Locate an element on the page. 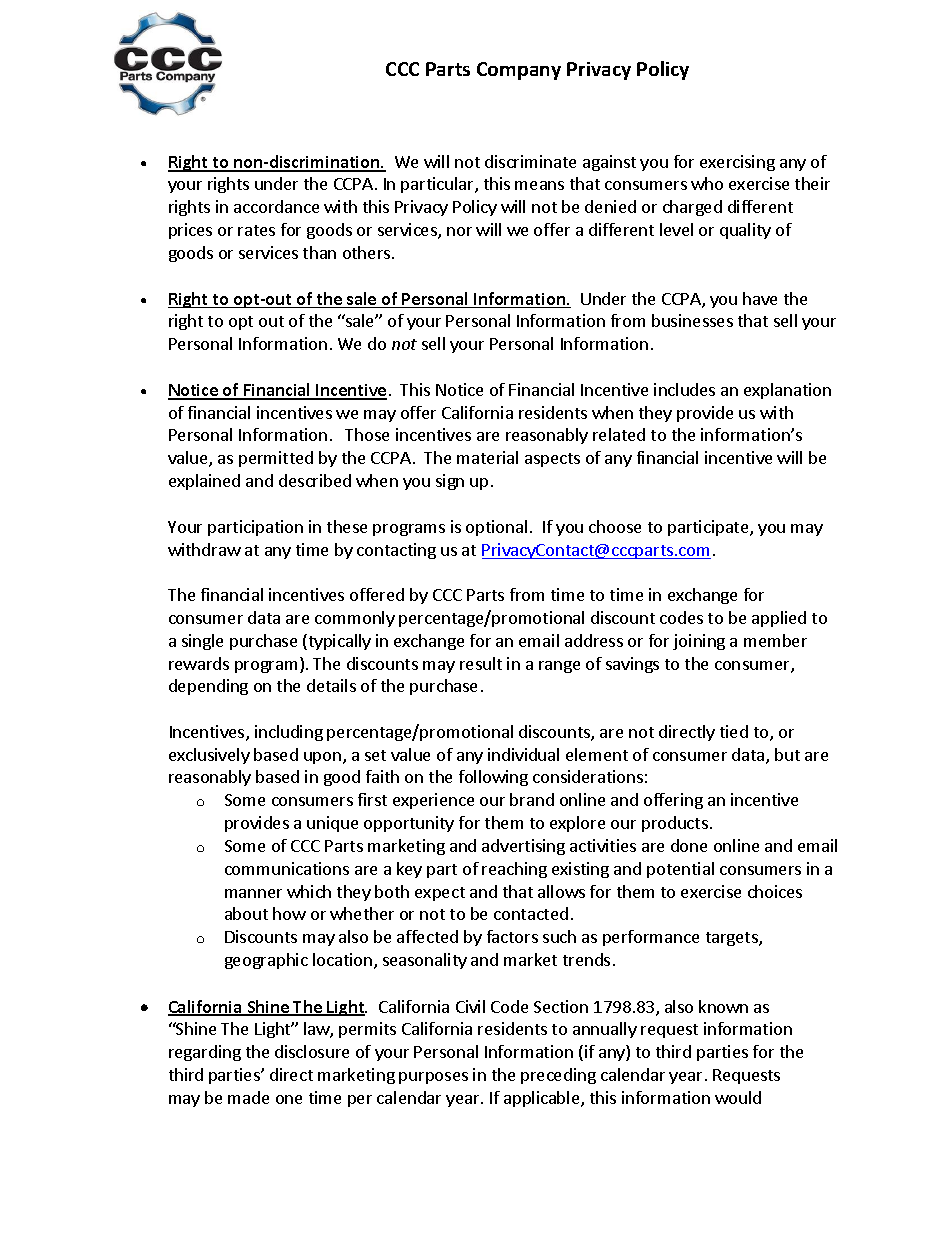  made is located at coordinates (248, 1097).
